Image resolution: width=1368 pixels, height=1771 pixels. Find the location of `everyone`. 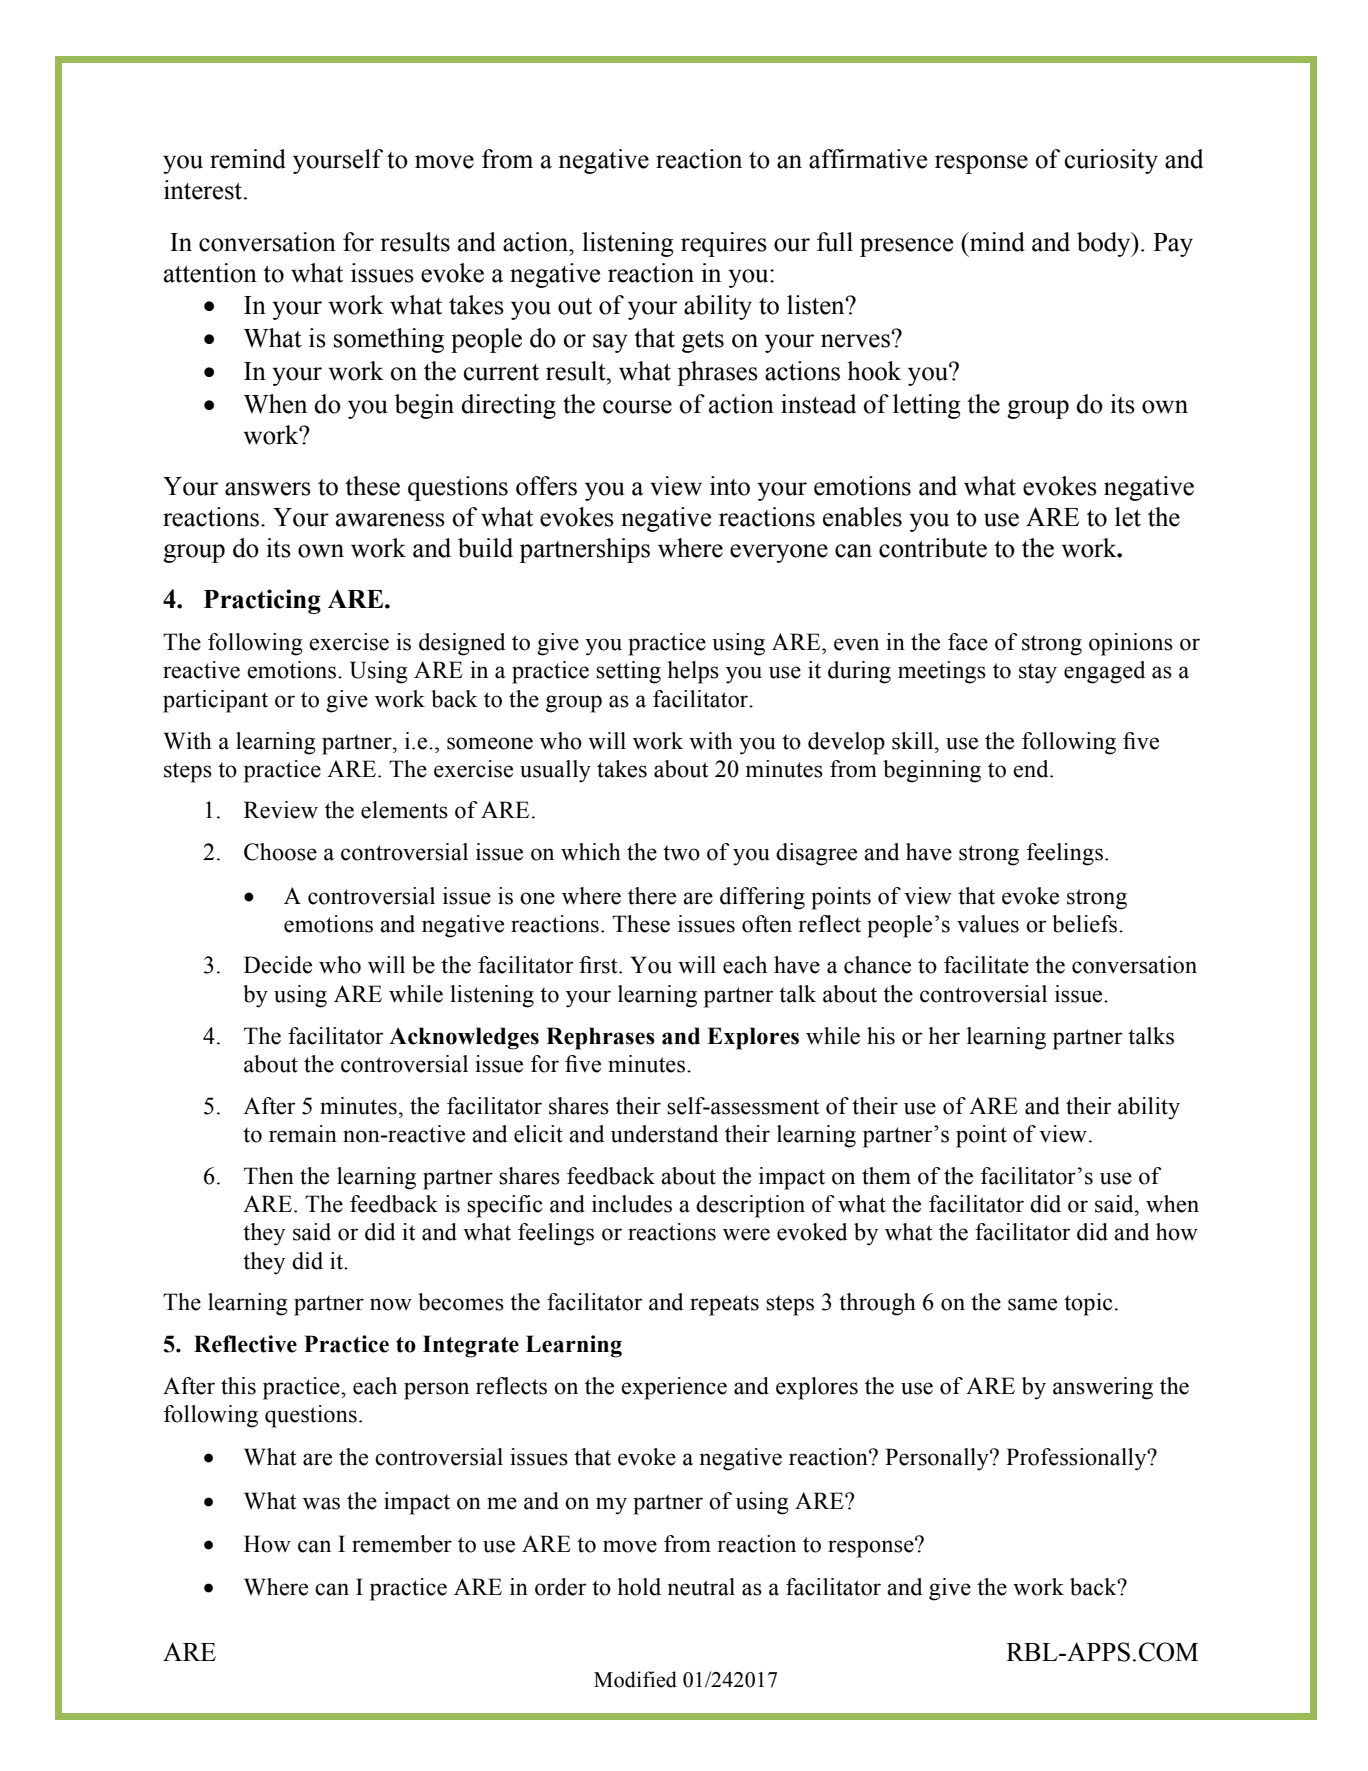

everyone is located at coordinates (779, 553).
